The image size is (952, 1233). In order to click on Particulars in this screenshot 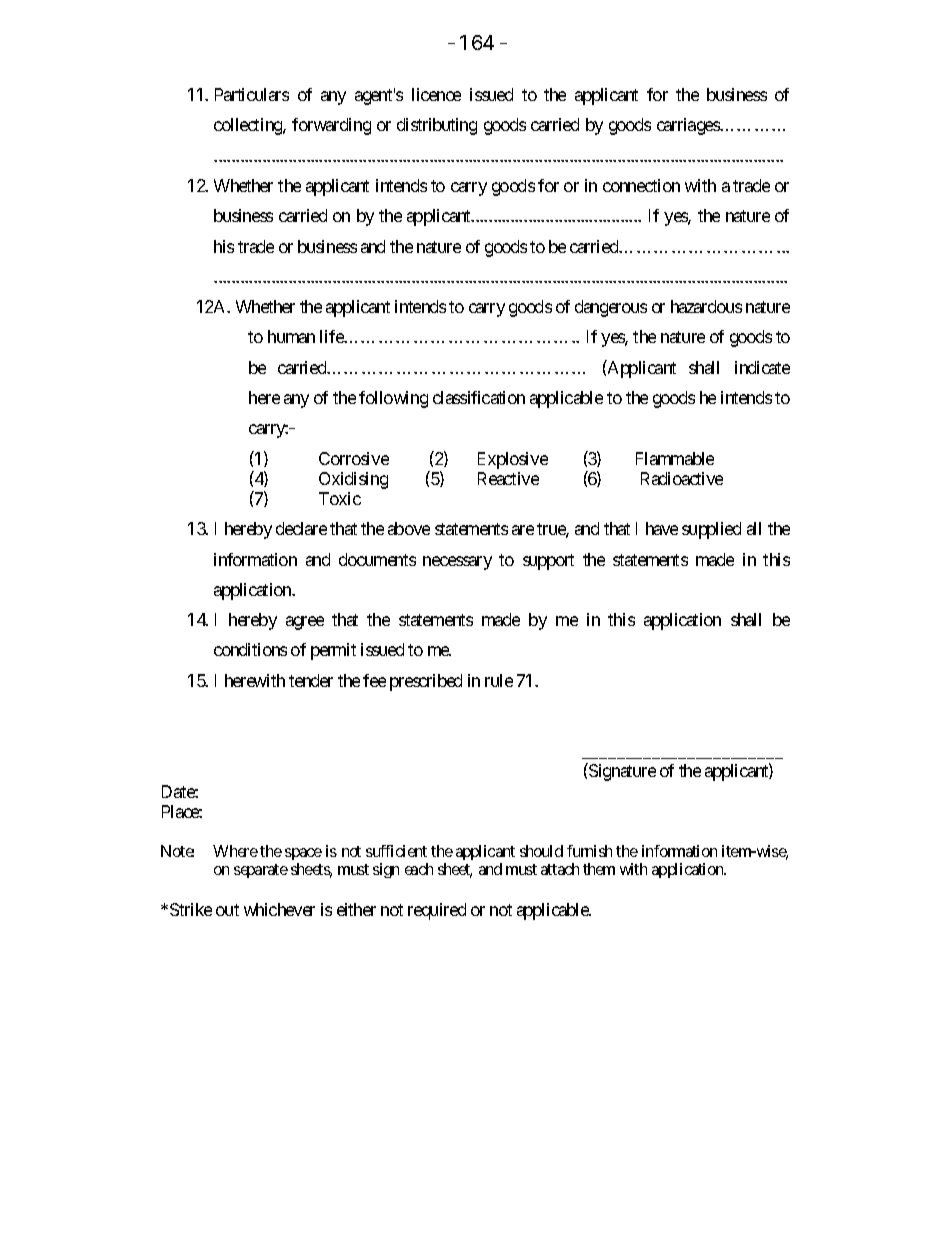, I will do `click(252, 94)`.
